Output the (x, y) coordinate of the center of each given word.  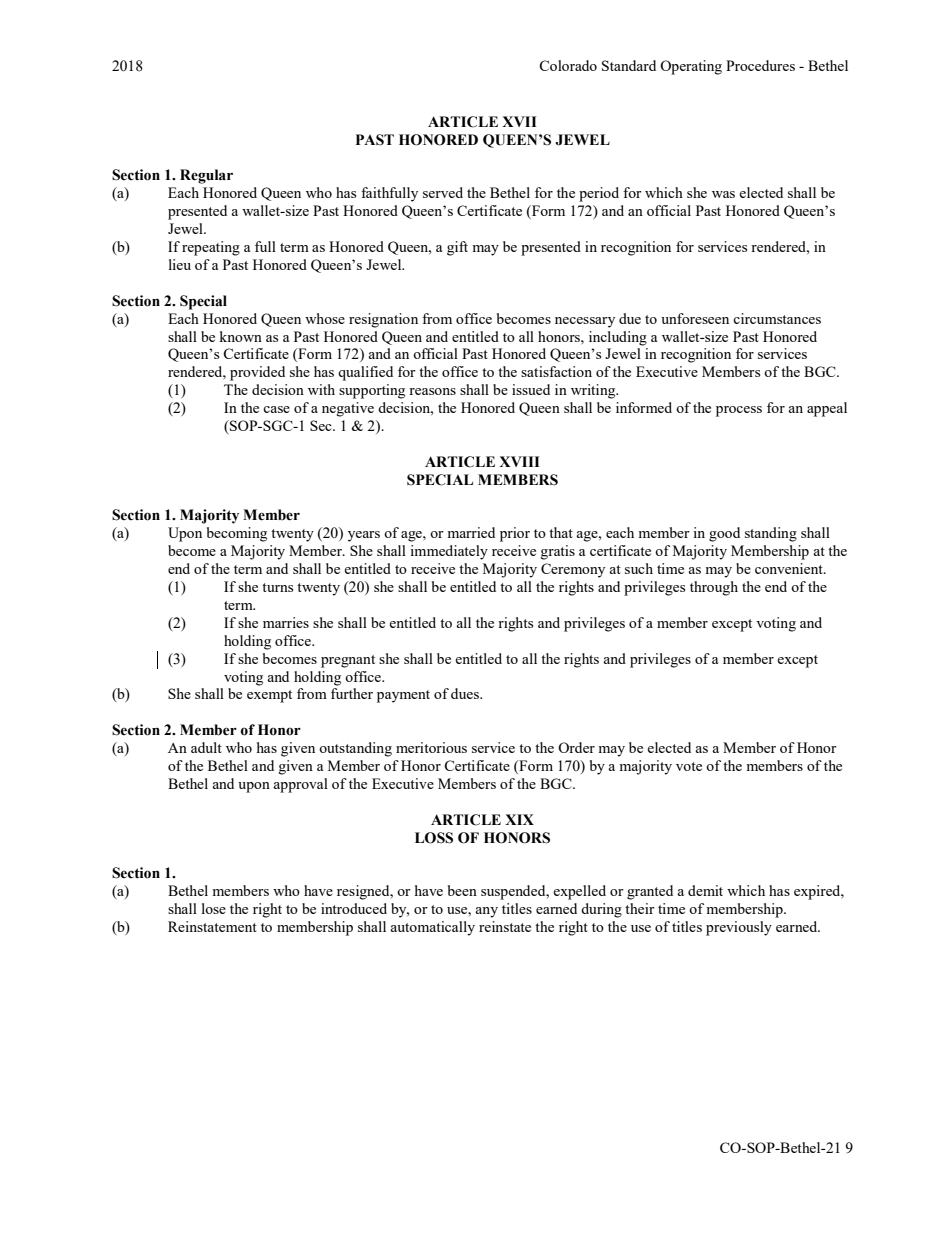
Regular (206, 176)
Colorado (568, 65)
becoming (237, 534)
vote (689, 766)
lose (214, 908)
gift (457, 248)
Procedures (760, 65)
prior (515, 534)
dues (466, 693)
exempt (269, 696)
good (724, 534)
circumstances (777, 318)
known (240, 336)
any (486, 912)
